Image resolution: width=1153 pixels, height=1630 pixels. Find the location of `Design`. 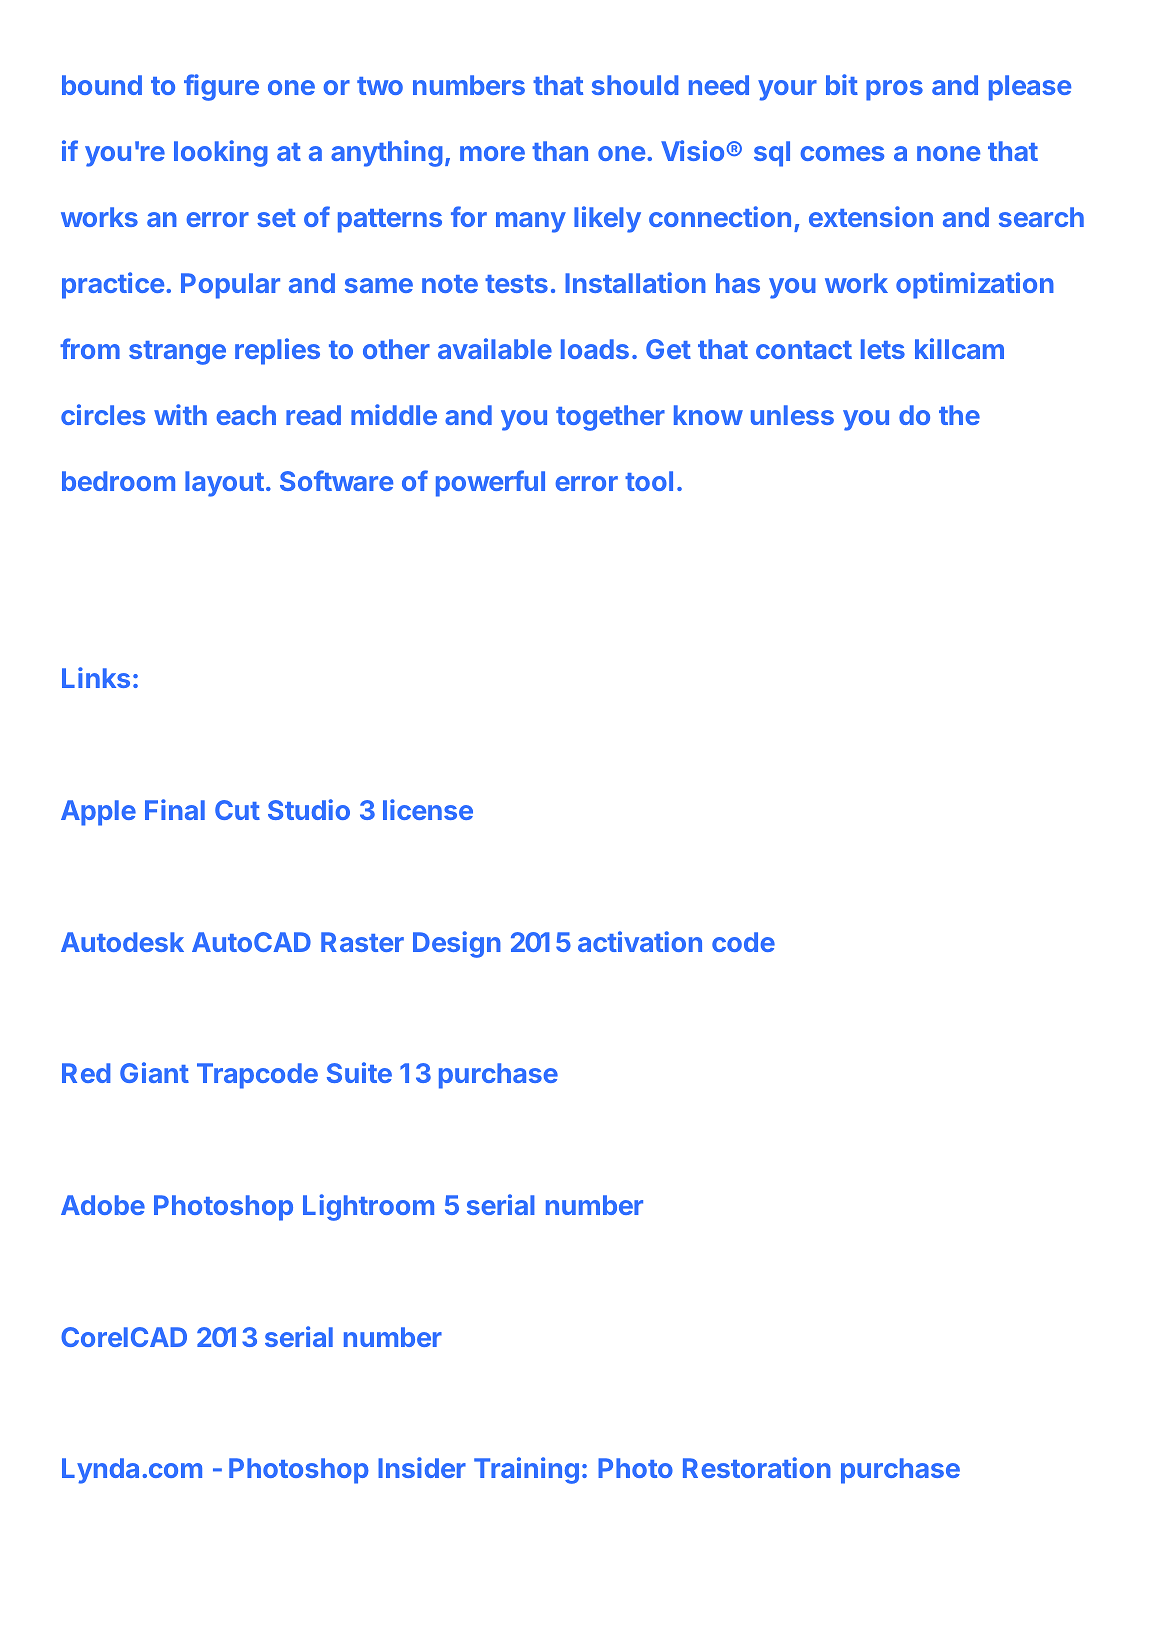

Design is located at coordinates (457, 944).
